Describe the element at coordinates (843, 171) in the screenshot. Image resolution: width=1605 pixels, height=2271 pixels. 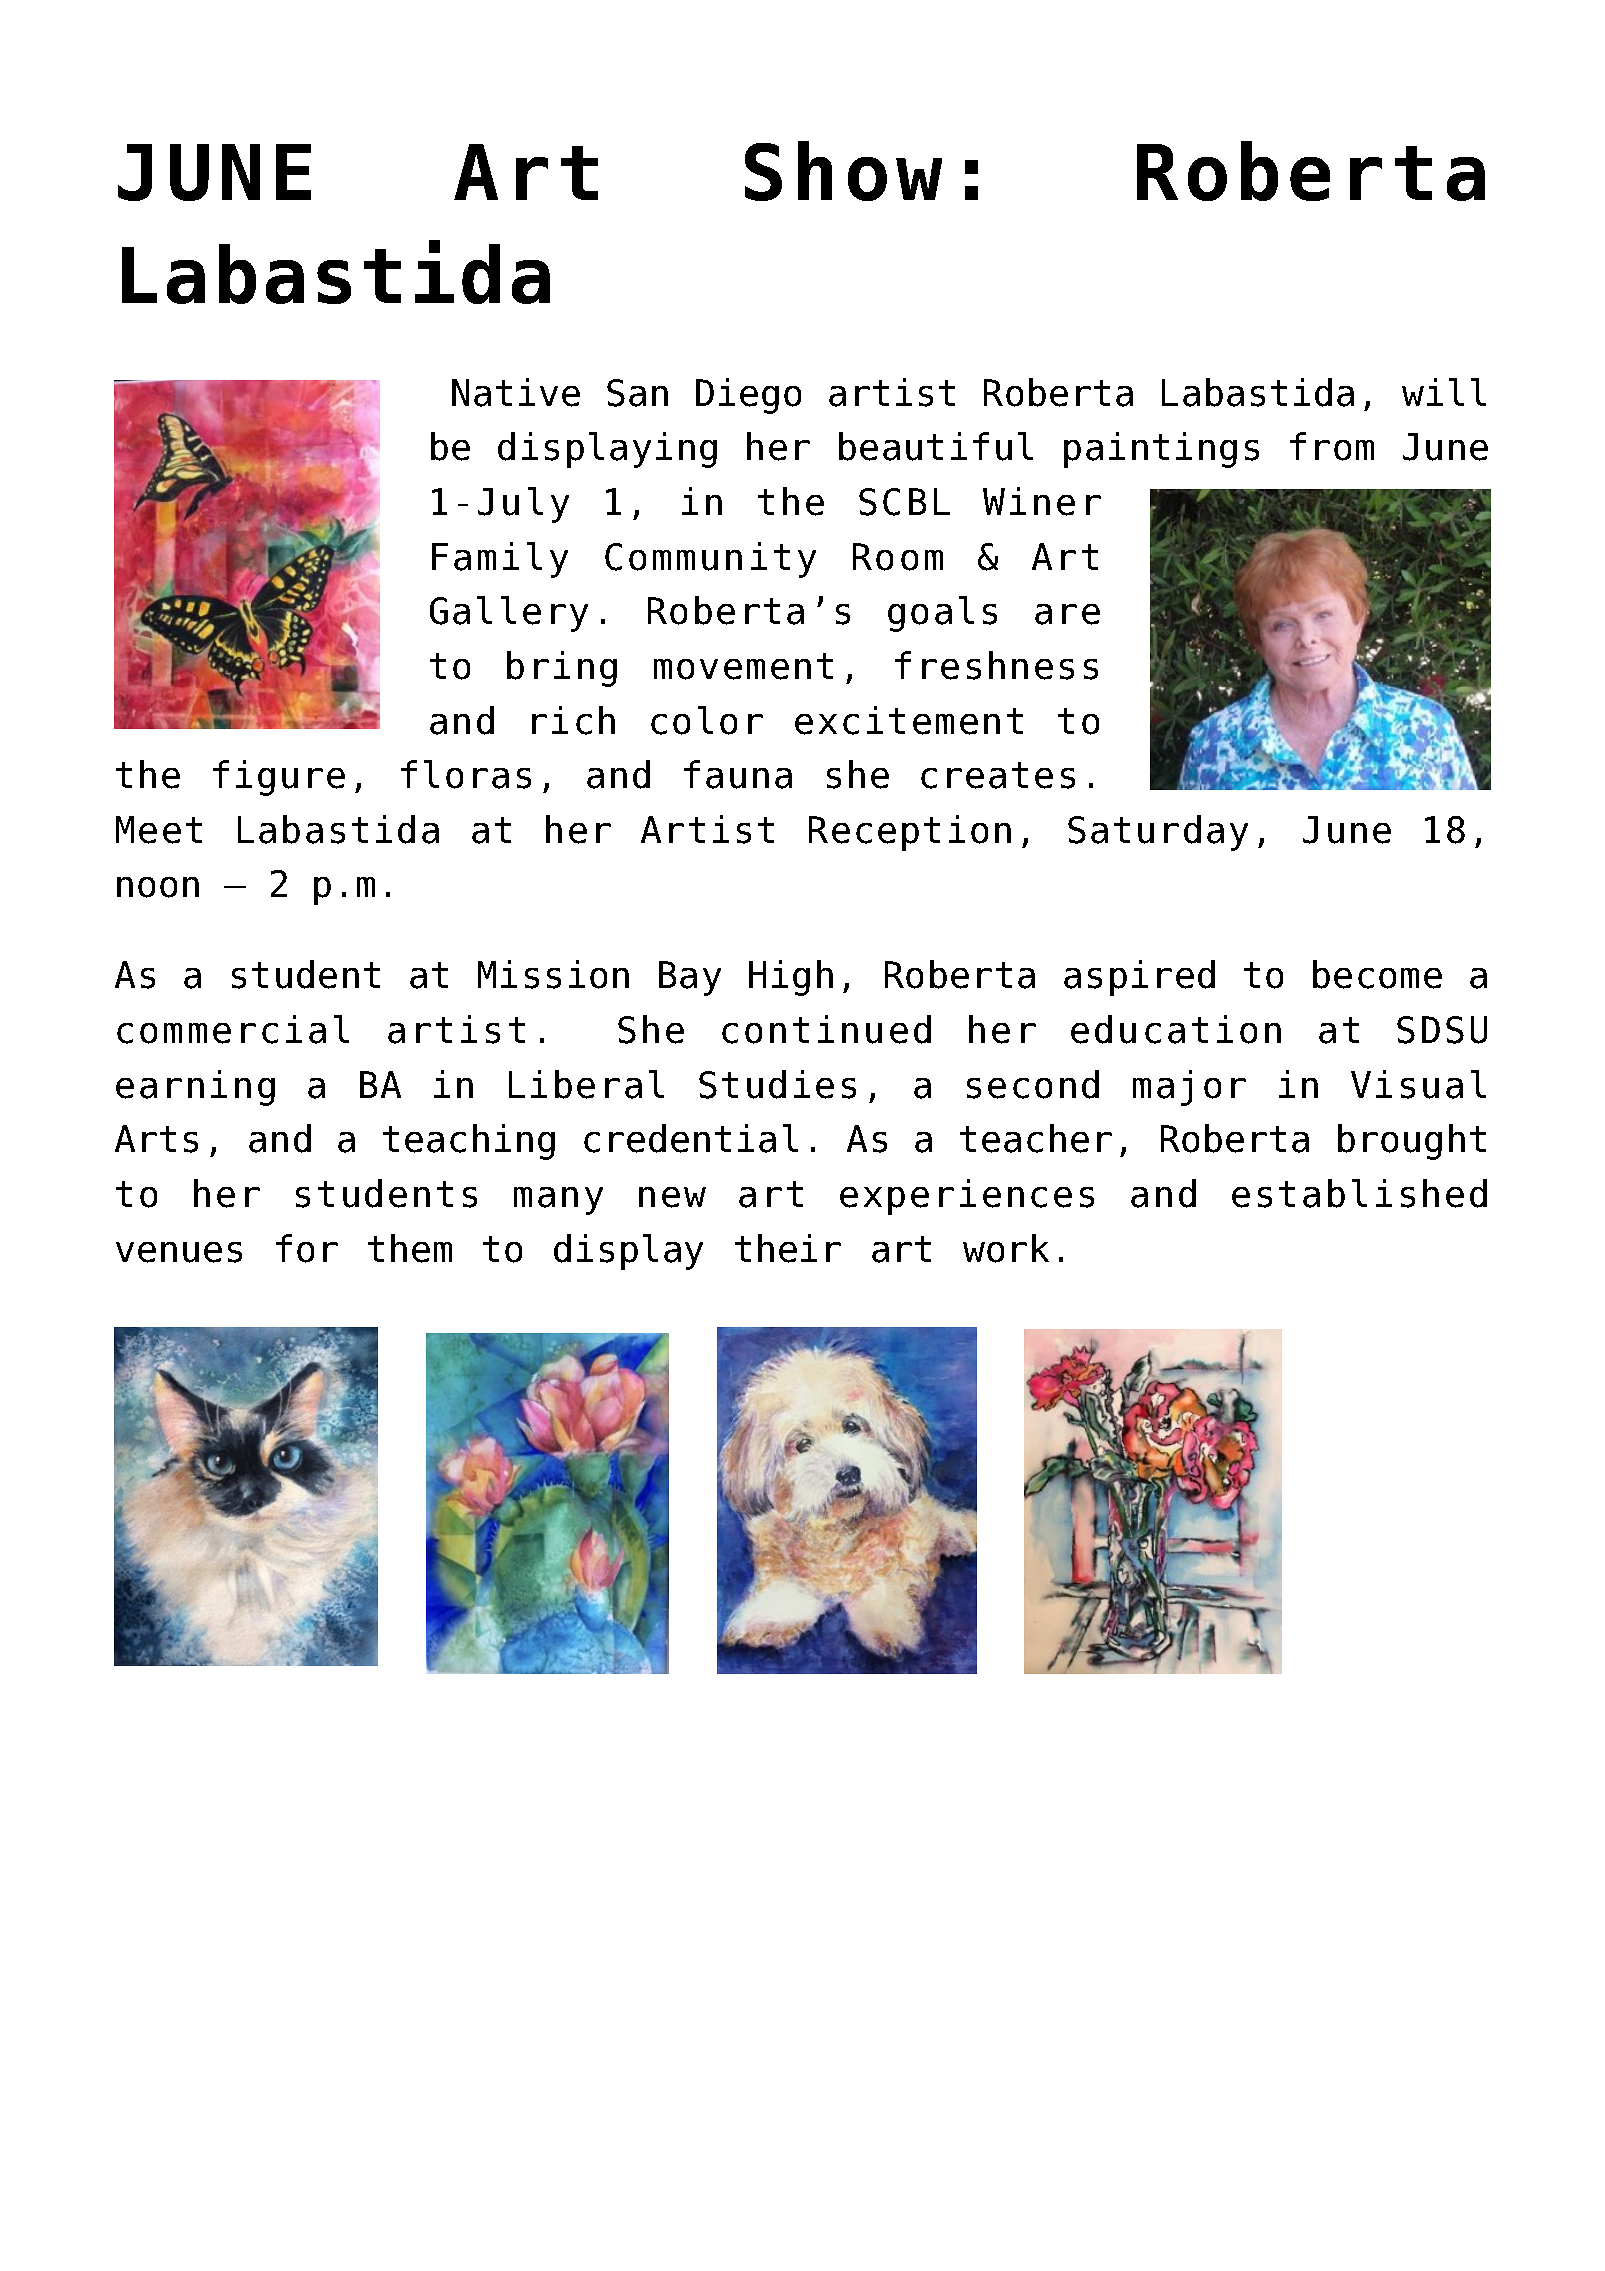
I see `Show` at that location.
